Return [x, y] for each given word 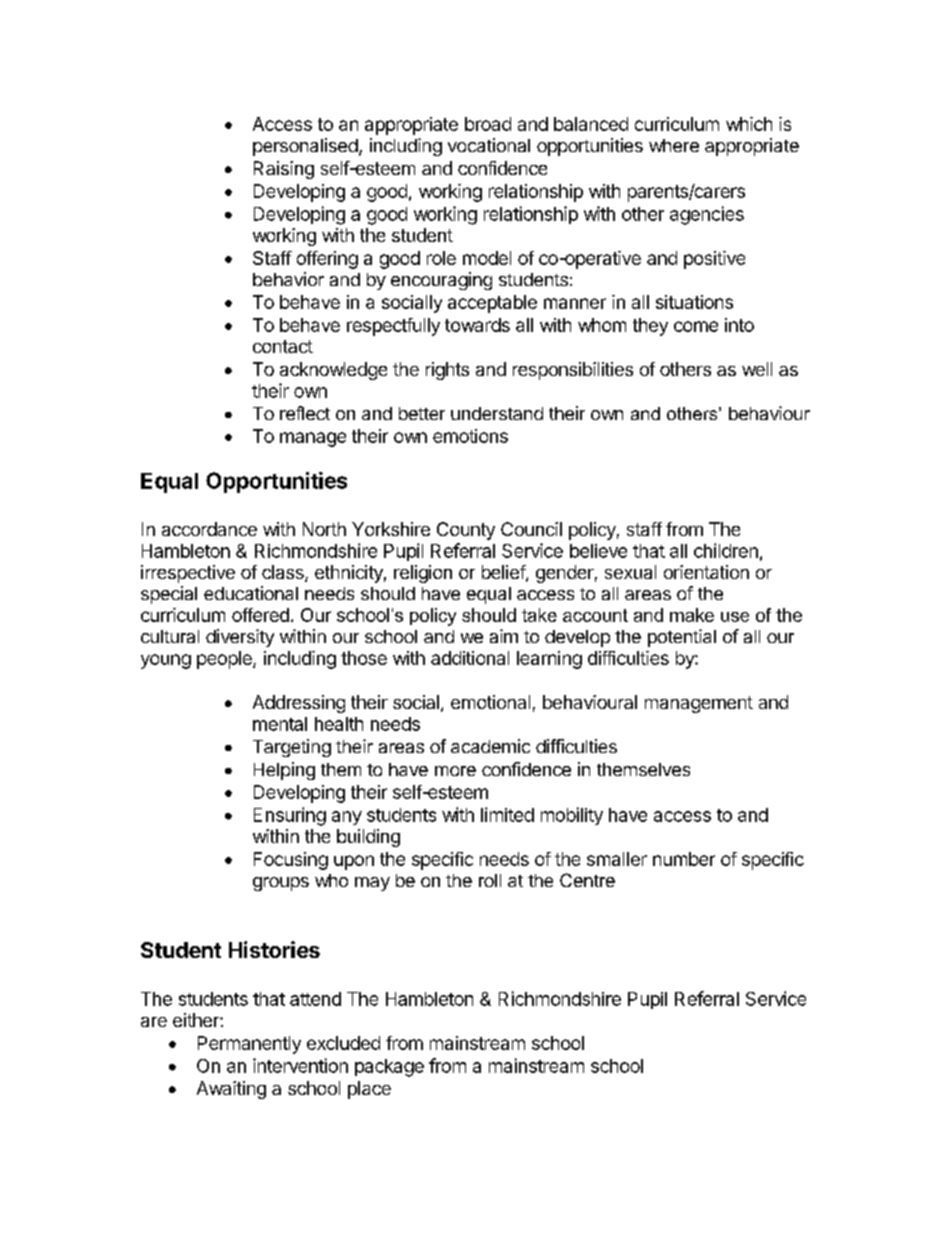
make [692, 615]
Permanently [249, 1045]
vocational [489, 145]
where [674, 145]
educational [251, 593]
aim [504, 636]
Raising [284, 170]
